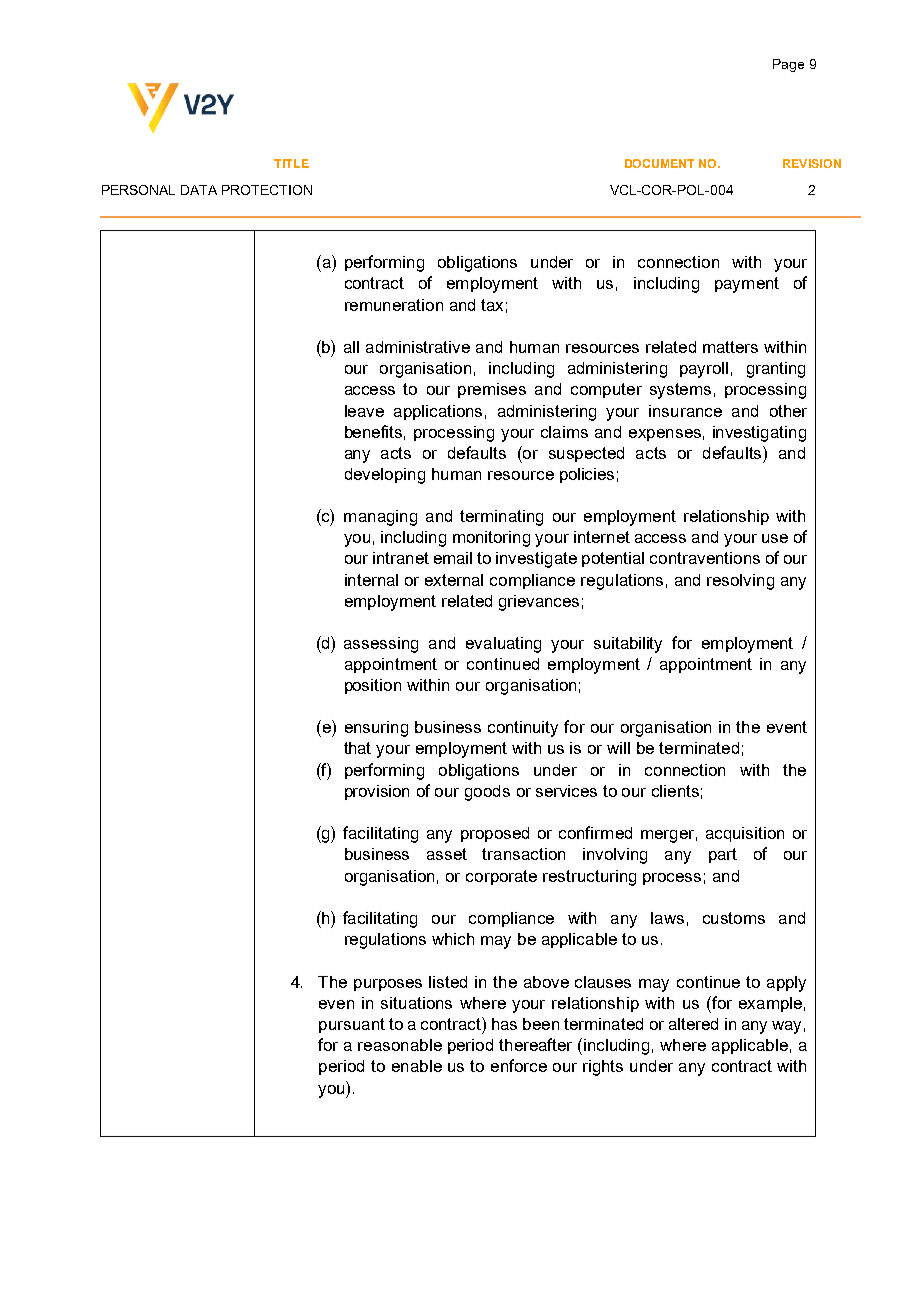  I want to click on goods, so click(487, 793).
